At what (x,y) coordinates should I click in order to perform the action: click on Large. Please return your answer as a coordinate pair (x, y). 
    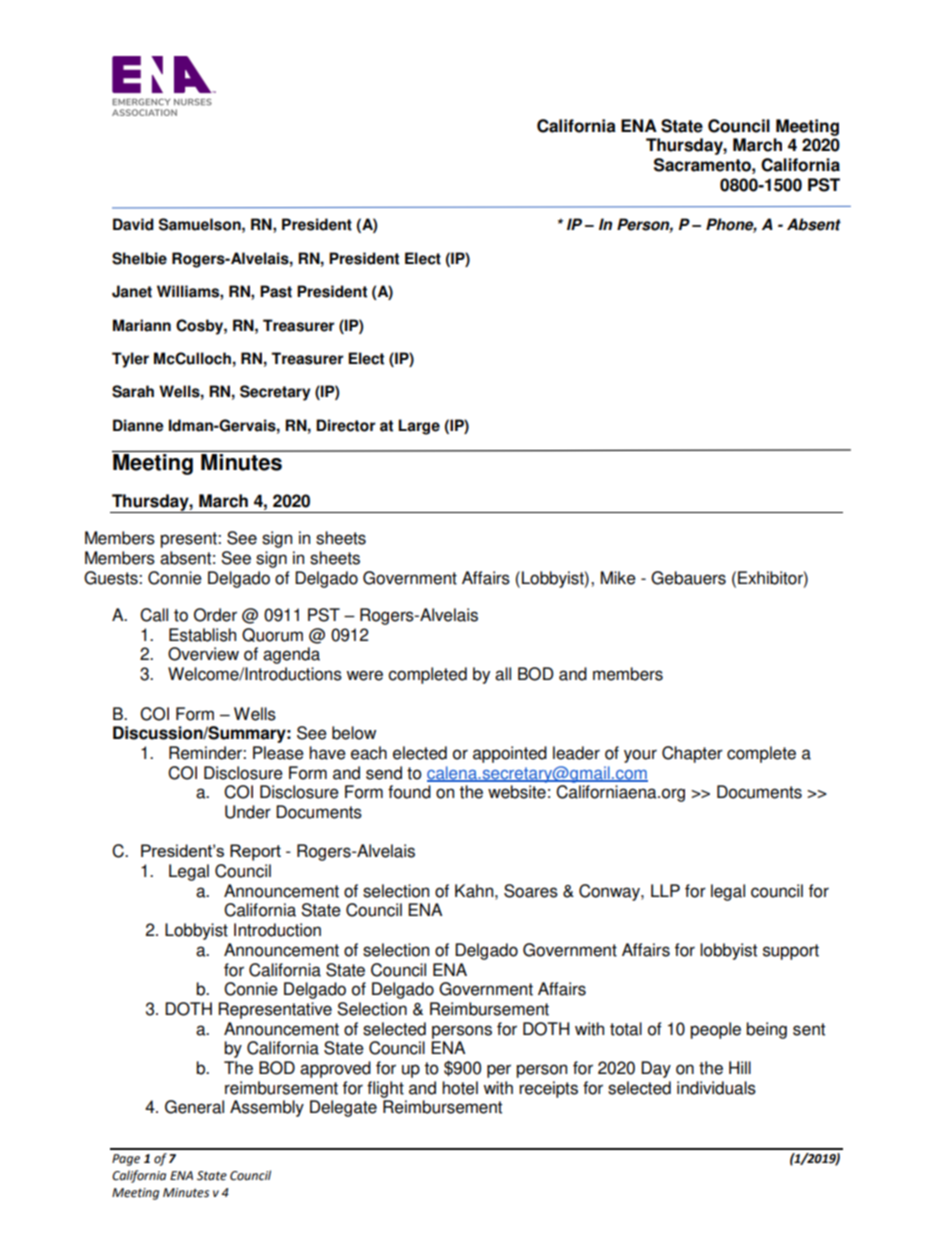
    Looking at the image, I should click on (419, 427).
